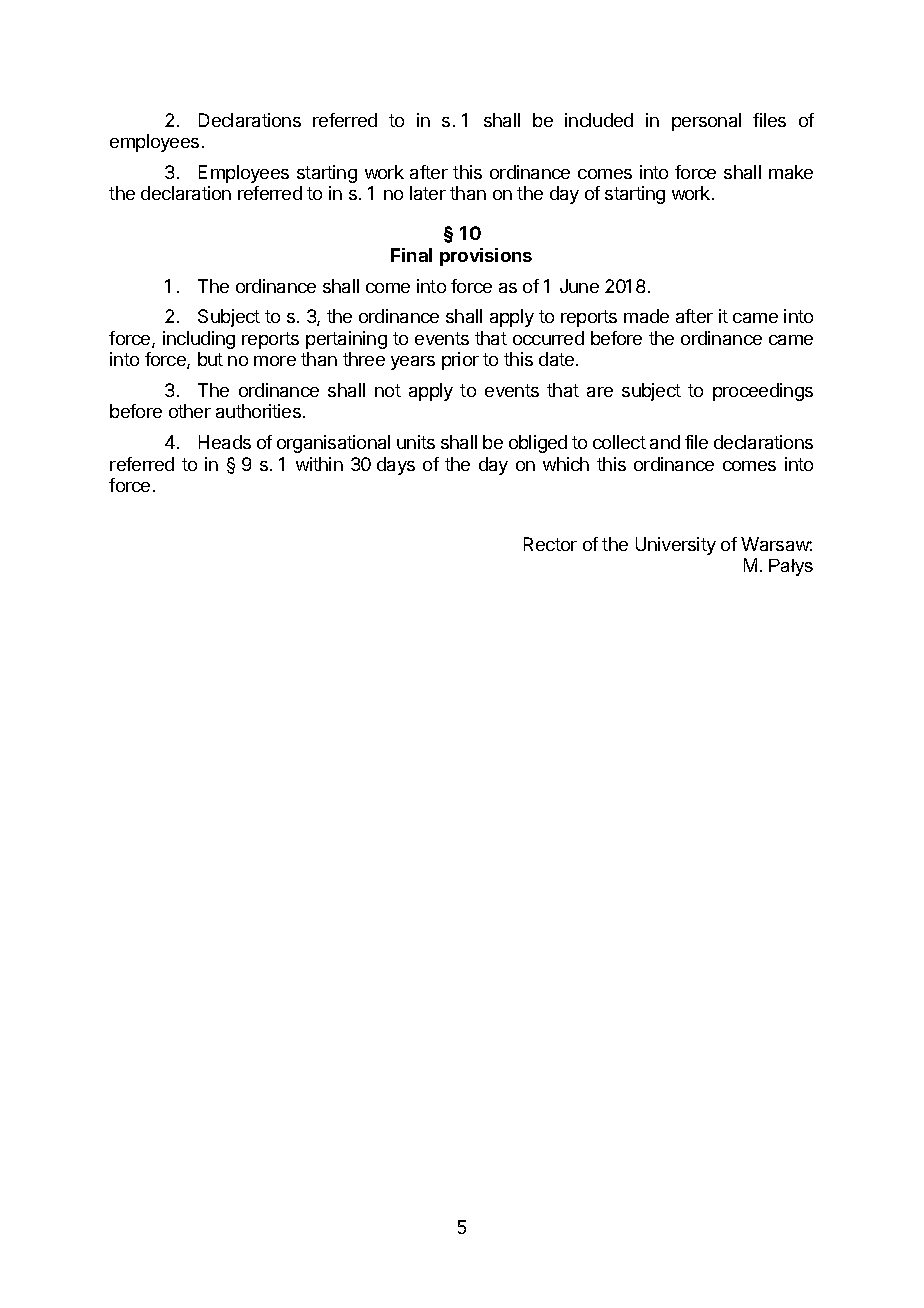 The image size is (924, 1308). I want to click on make, so click(791, 172).
